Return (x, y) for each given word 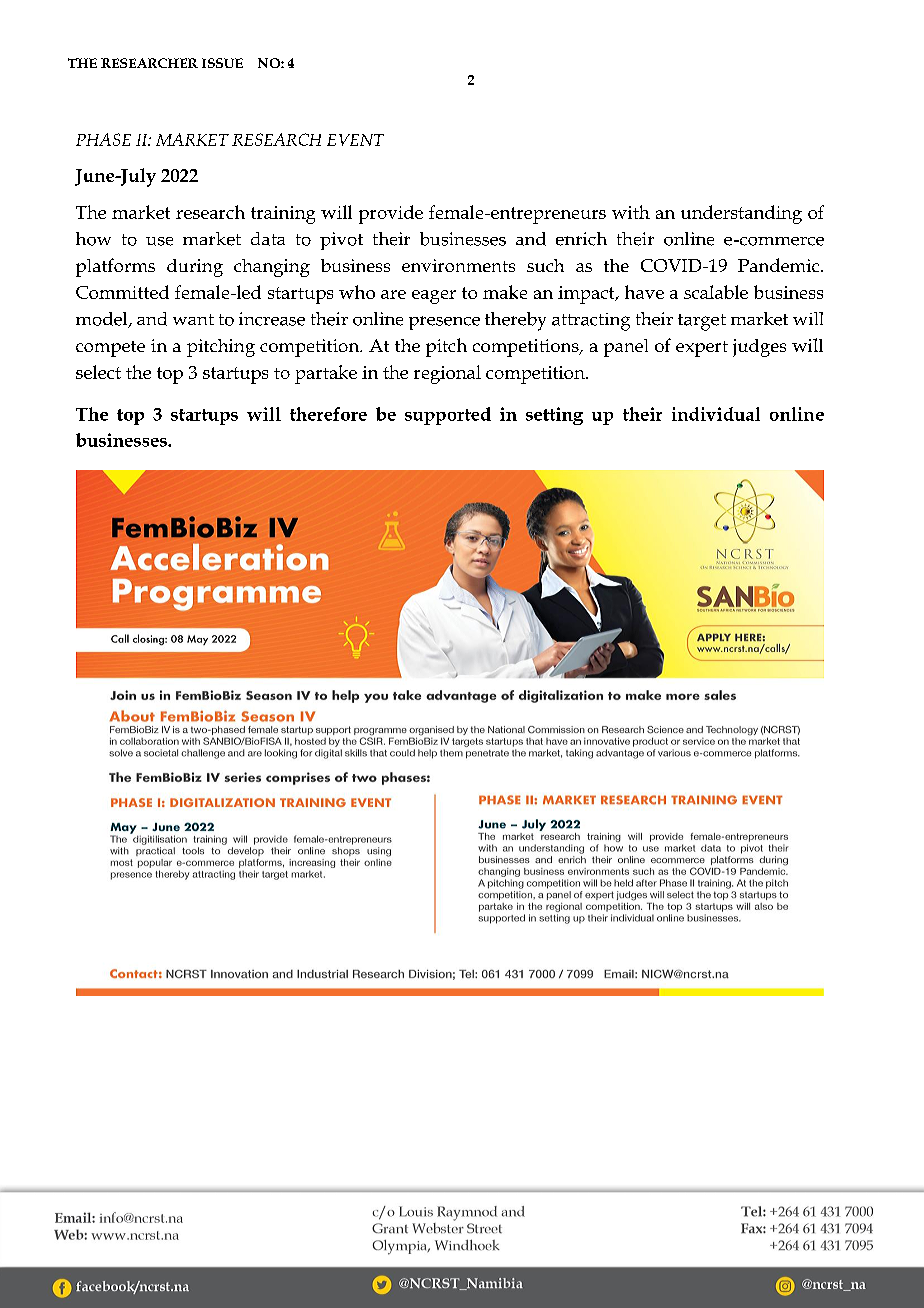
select (98, 372)
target (702, 322)
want (193, 319)
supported (448, 416)
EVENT (355, 140)
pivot (341, 241)
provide (391, 214)
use (159, 241)
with (631, 212)
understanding (741, 214)
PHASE (103, 139)
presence (444, 323)
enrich (581, 239)
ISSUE (222, 63)
